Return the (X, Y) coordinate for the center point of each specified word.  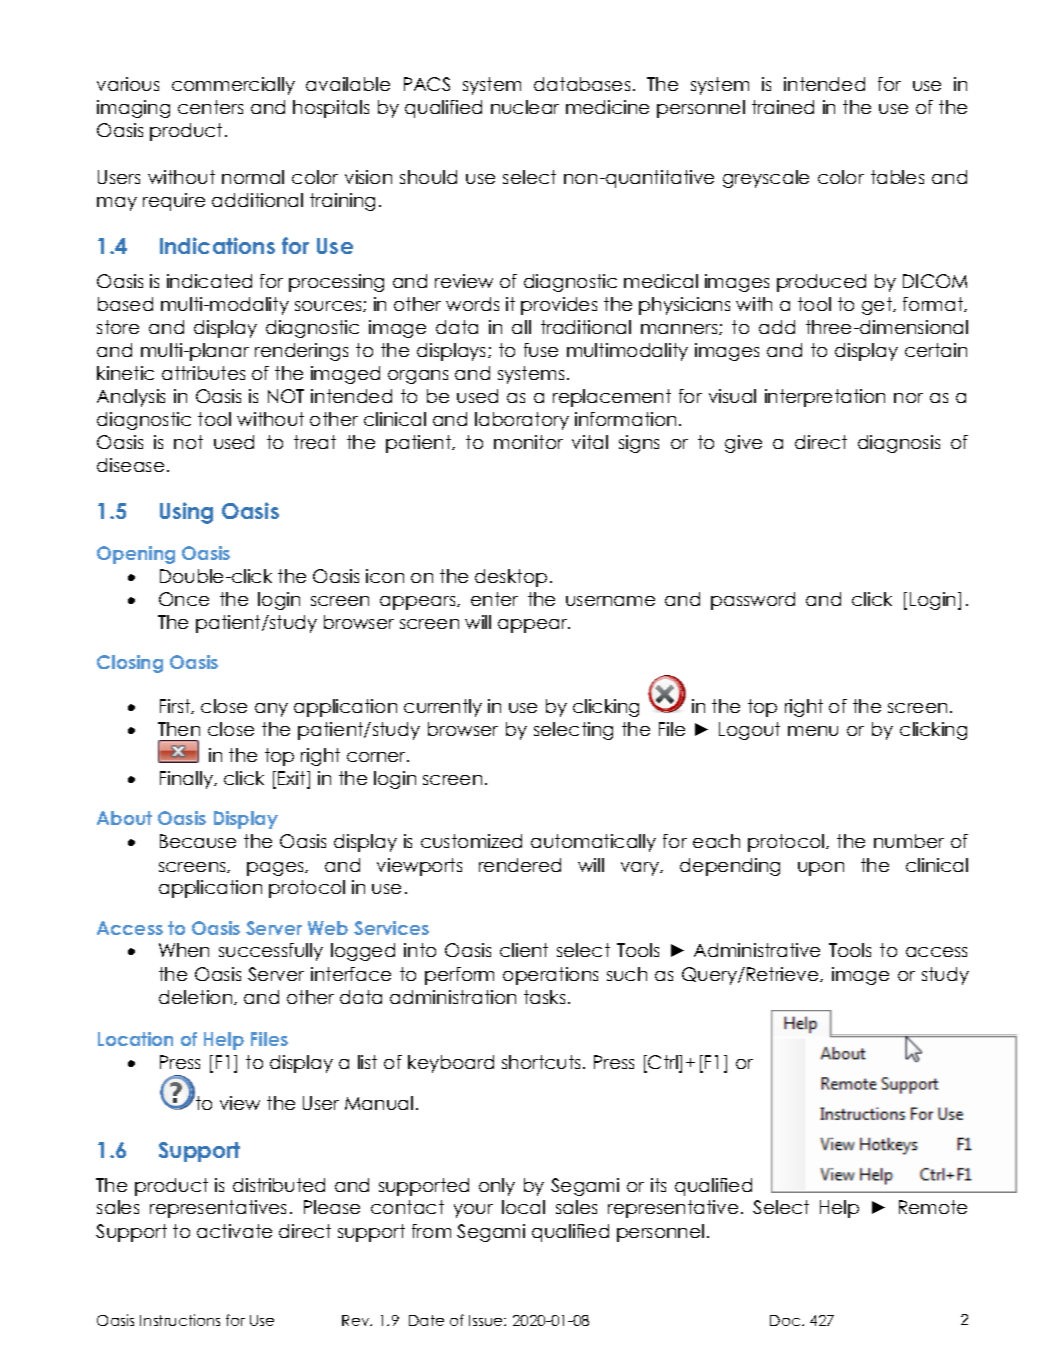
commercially (233, 86)
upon (821, 869)
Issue (487, 1320)
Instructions (180, 1320)
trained (783, 107)
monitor (528, 442)
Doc (786, 1320)
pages (276, 869)
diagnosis (899, 444)
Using (186, 513)
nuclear (525, 107)
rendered (520, 865)
